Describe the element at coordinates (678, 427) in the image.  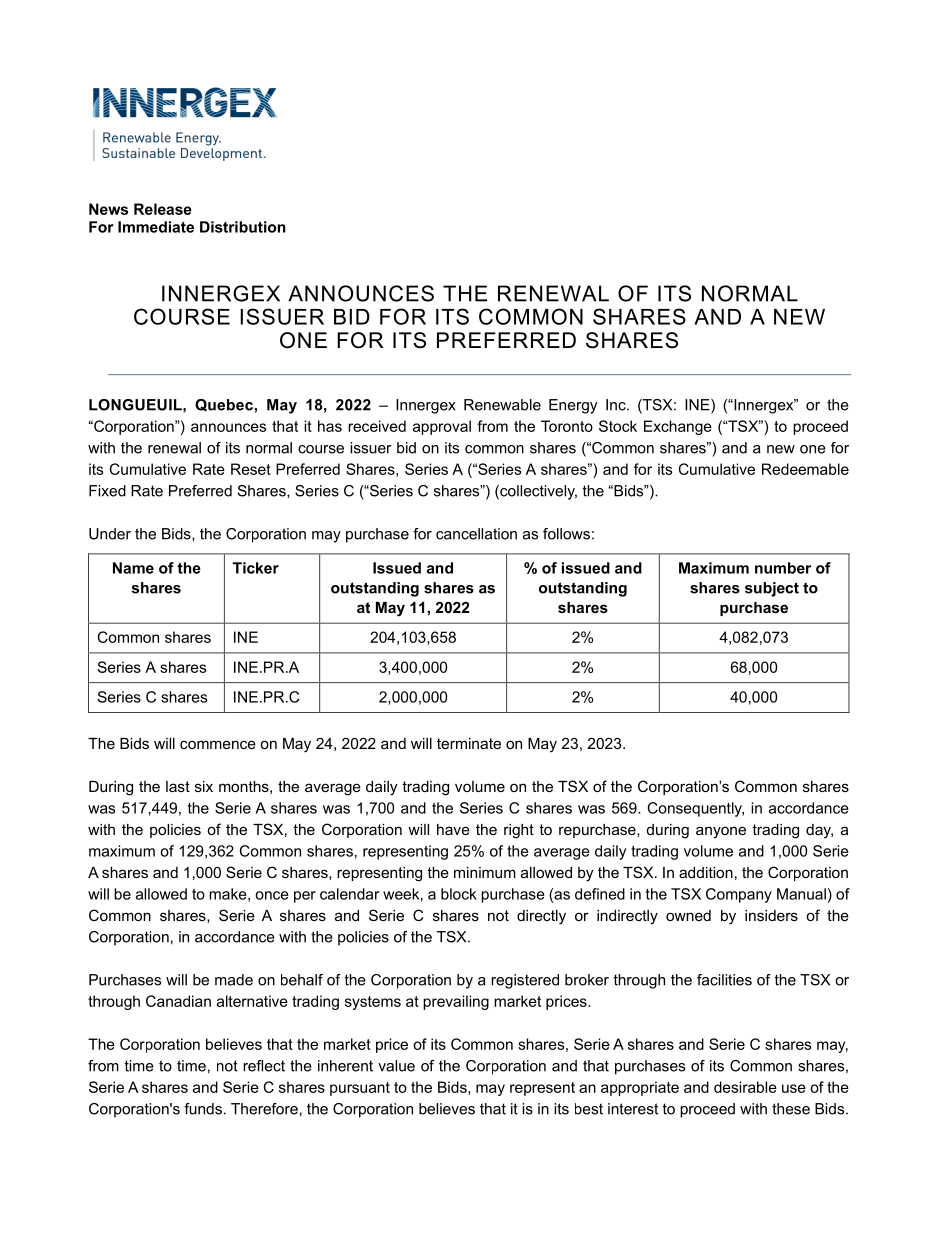
I see `Exchange` at that location.
